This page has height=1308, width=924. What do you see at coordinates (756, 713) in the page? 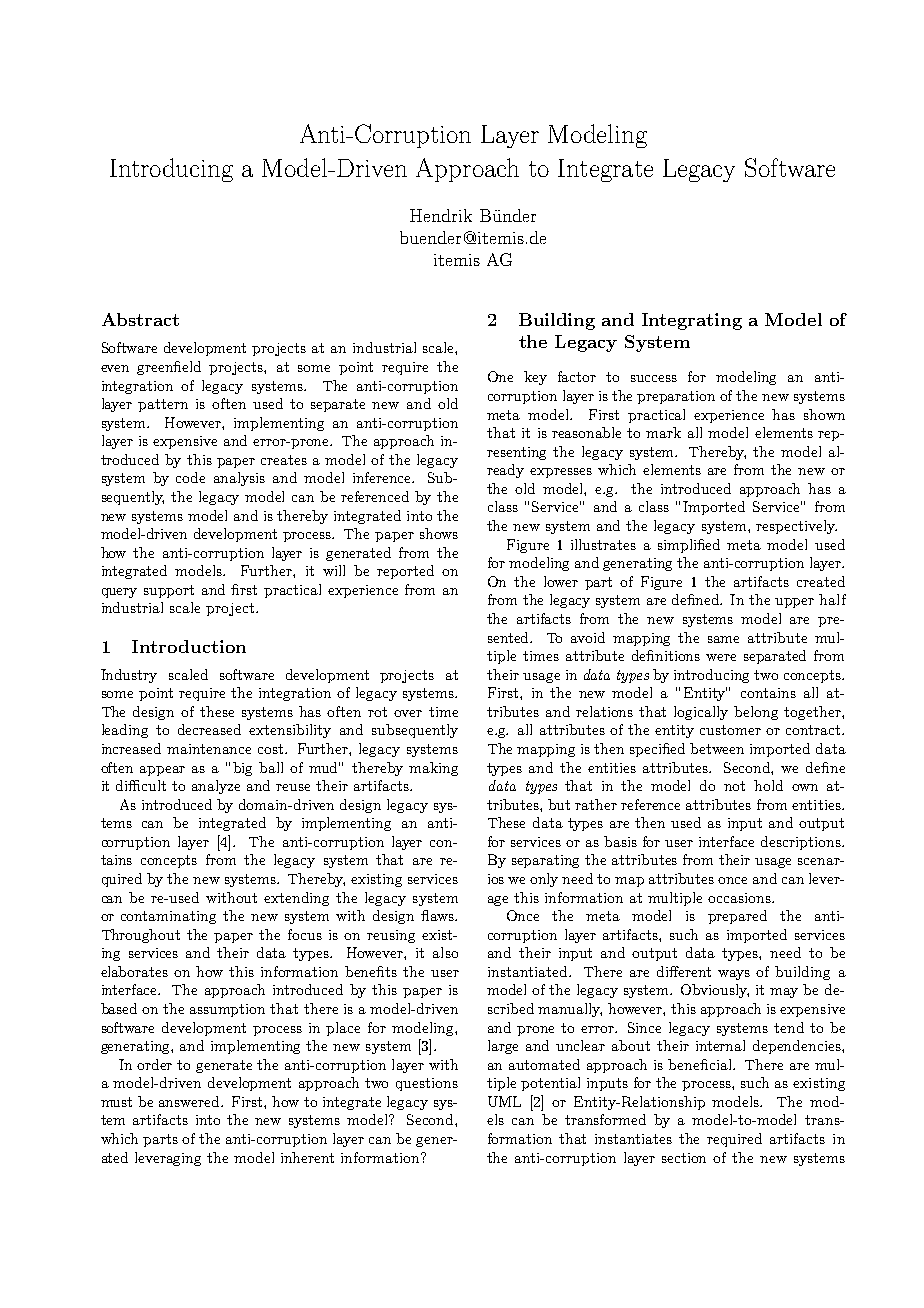
I see `belong` at bounding box center [756, 713].
